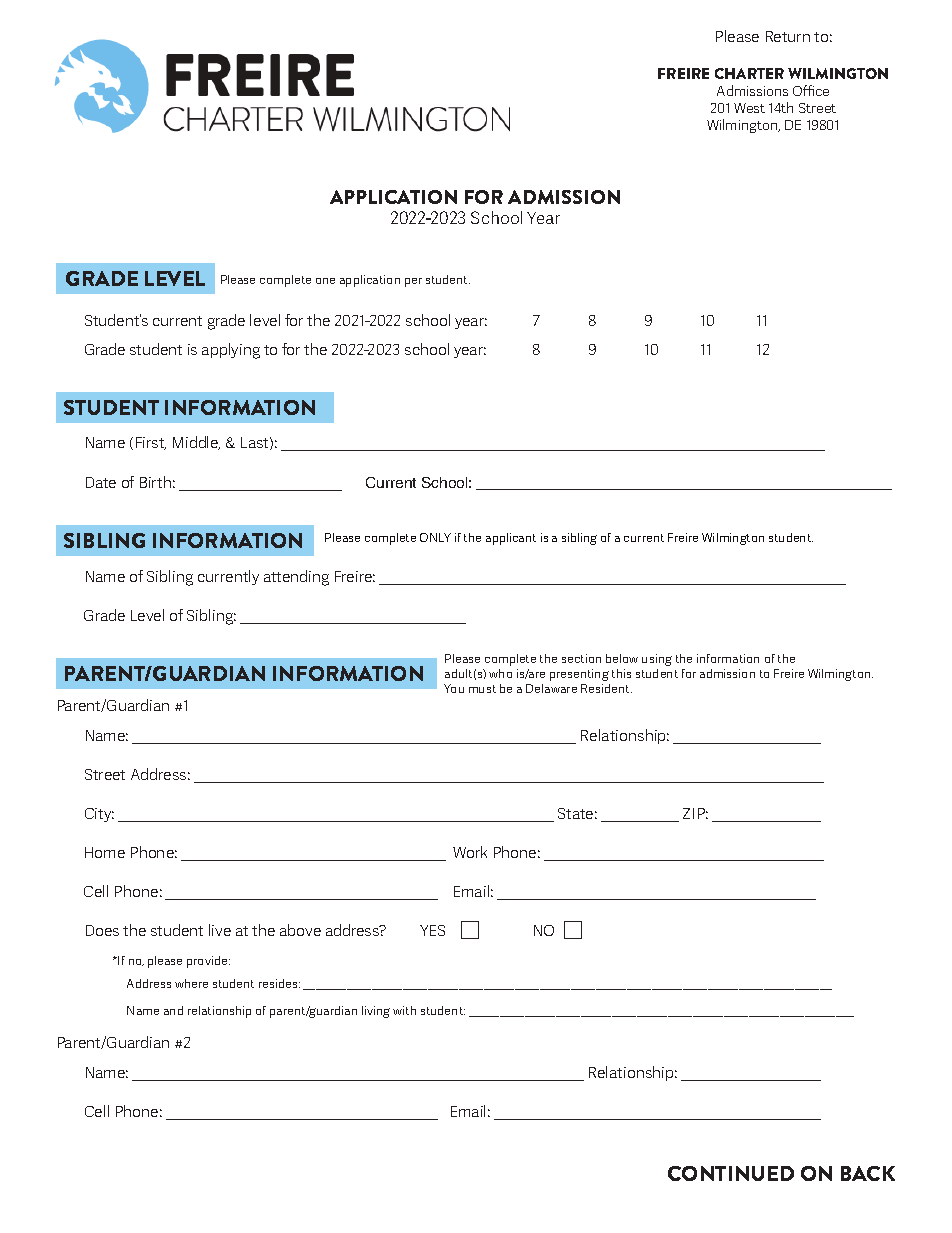  Describe the element at coordinates (413, 282) in the document. I see `per` at that location.
